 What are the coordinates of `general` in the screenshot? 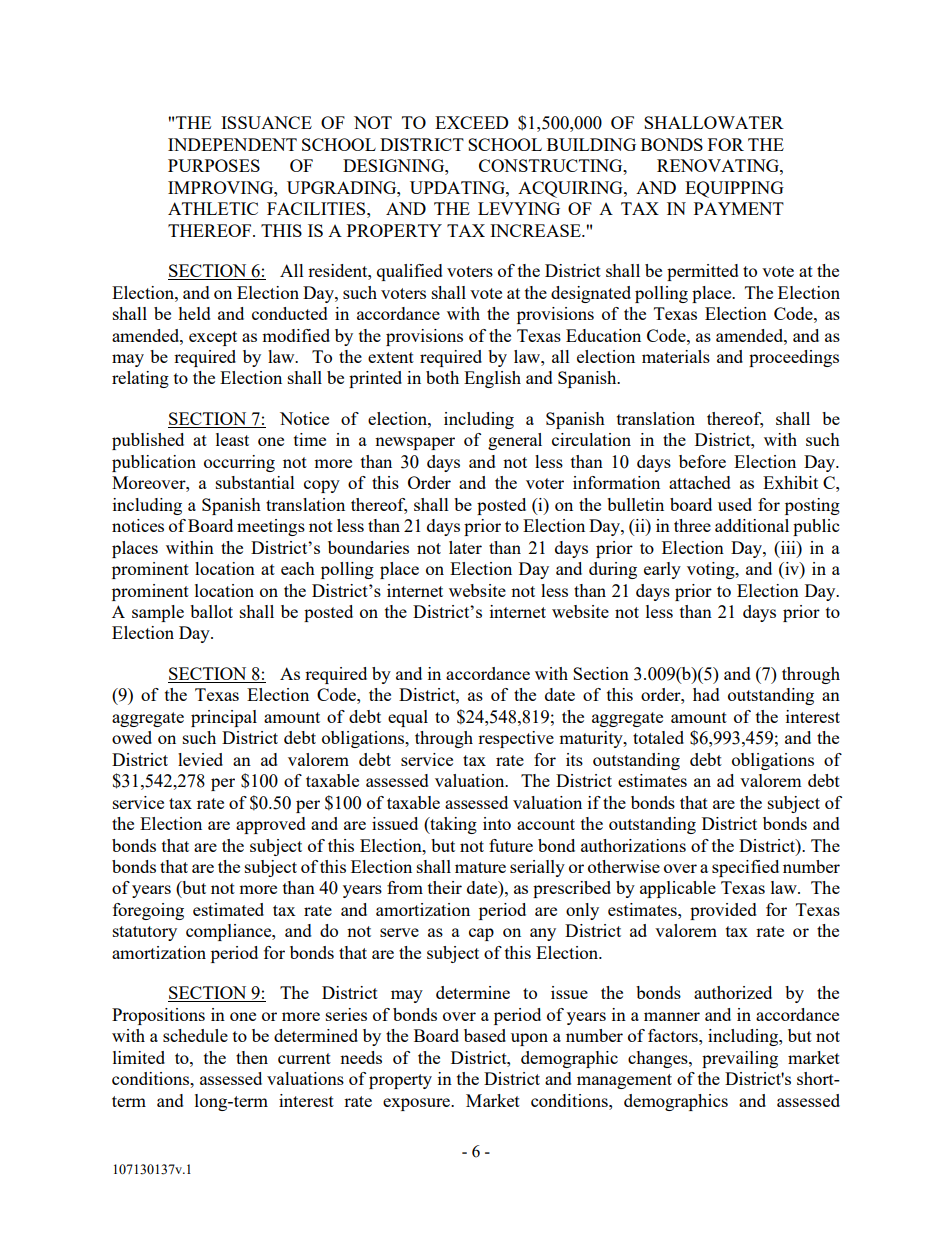 It's located at (515, 441).
